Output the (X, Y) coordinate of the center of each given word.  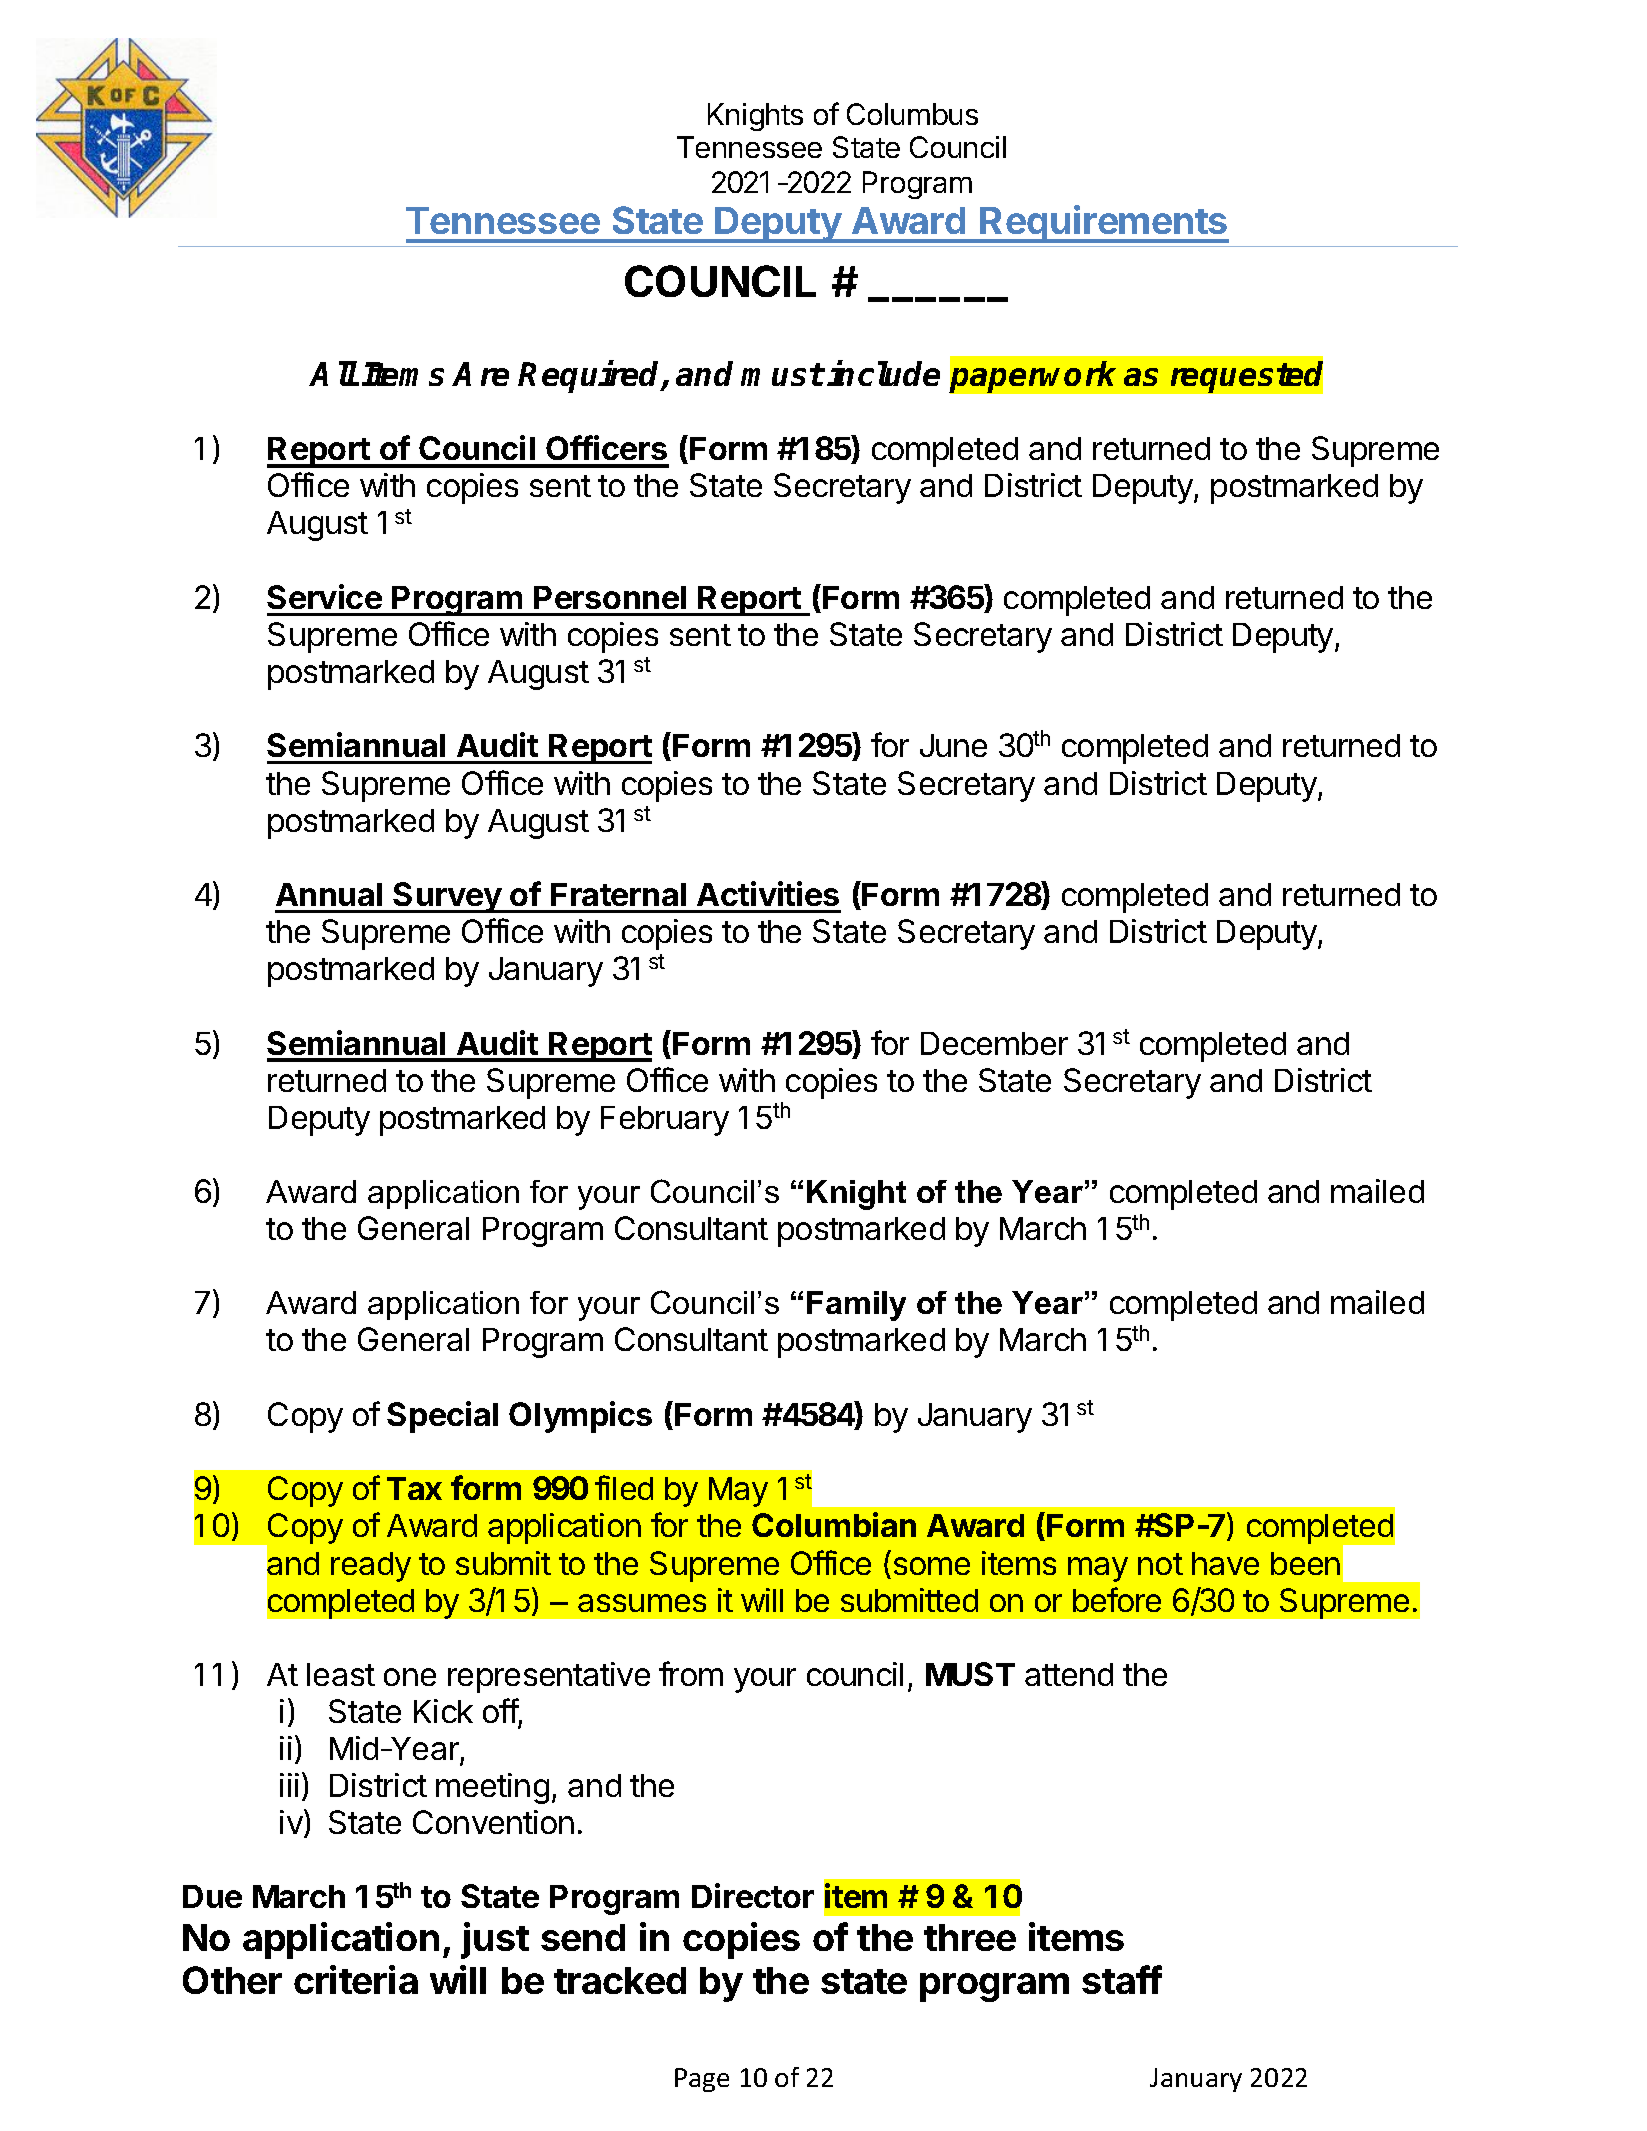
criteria (356, 1979)
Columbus (912, 114)
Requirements (1104, 224)
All (334, 373)
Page (702, 2080)
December (994, 1043)
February (665, 1121)
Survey (448, 897)
